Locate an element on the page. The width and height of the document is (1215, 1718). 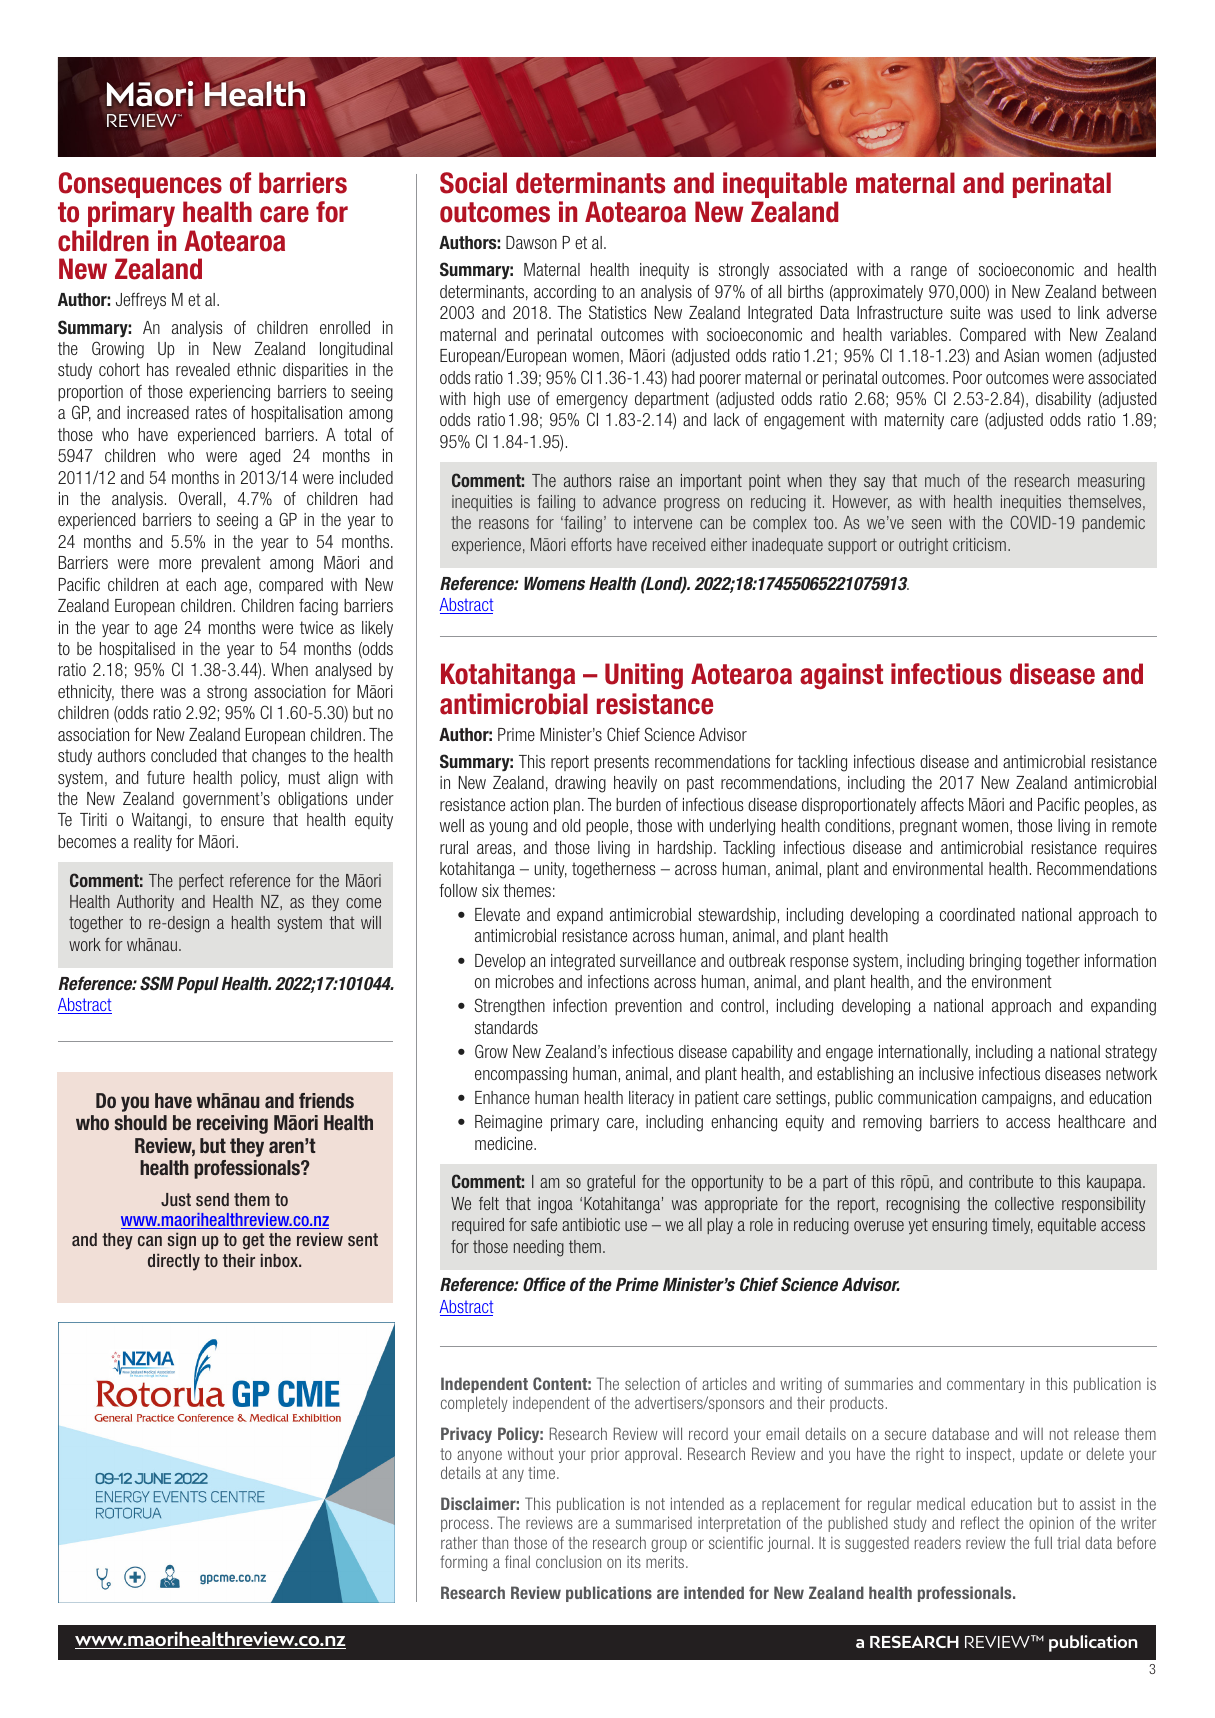
Dawson is located at coordinates (531, 242).
